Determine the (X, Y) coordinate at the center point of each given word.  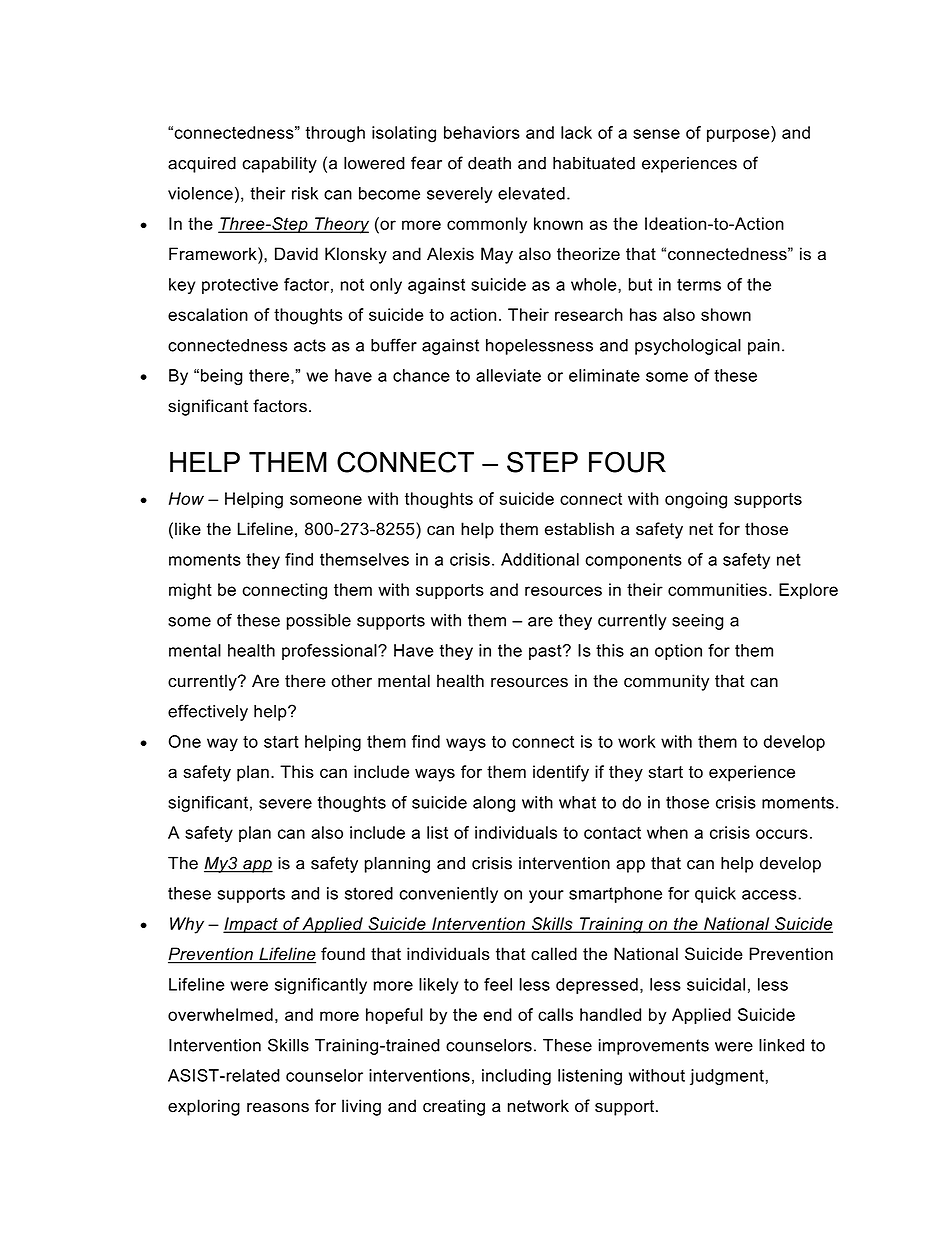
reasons (278, 1108)
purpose (739, 135)
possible (319, 622)
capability (279, 164)
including (516, 1077)
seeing (698, 622)
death (489, 163)
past (546, 652)
